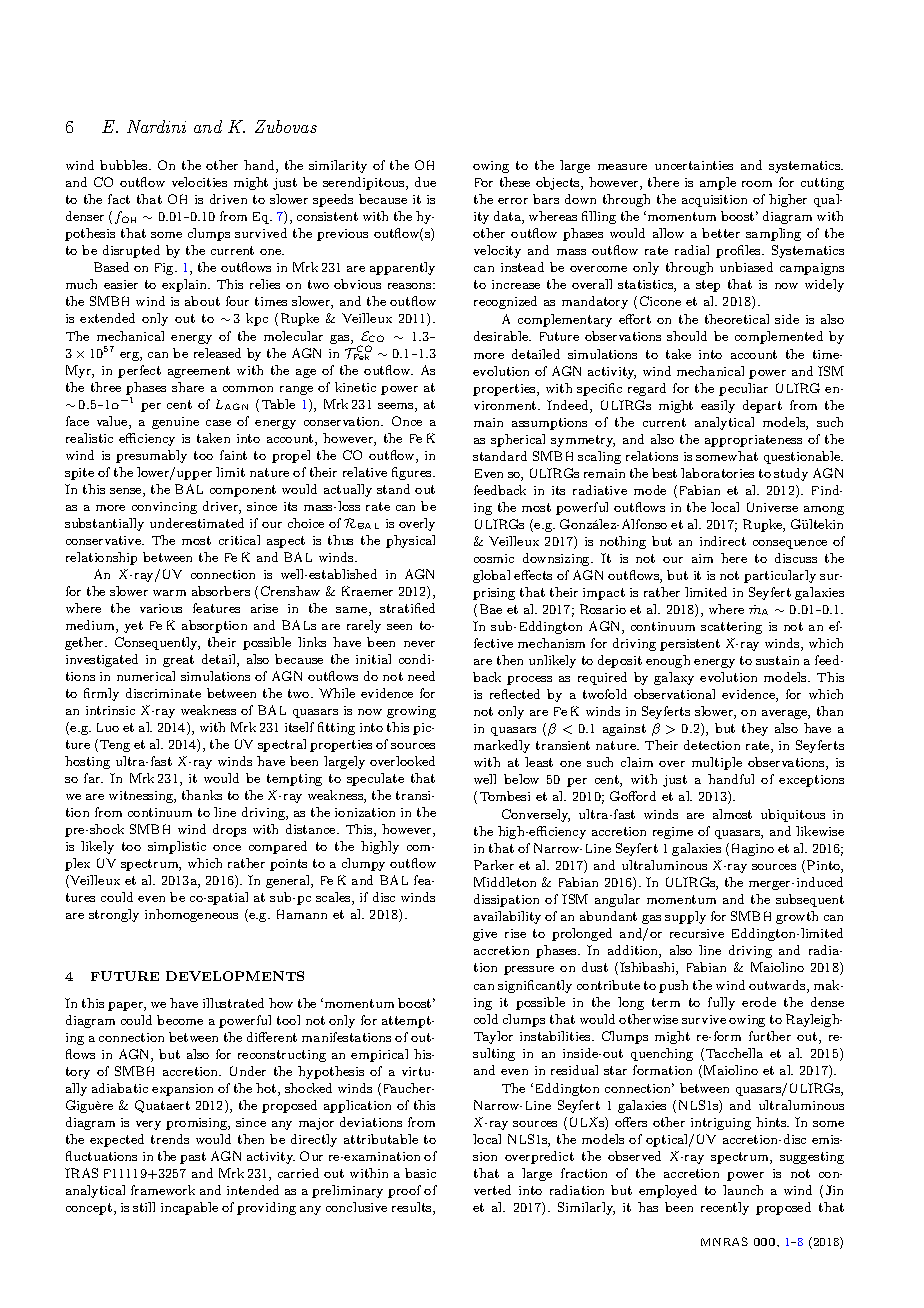 The image size is (924, 1308). What do you see at coordinates (425, 182) in the screenshot?
I see `due` at bounding box center [425, 182].
